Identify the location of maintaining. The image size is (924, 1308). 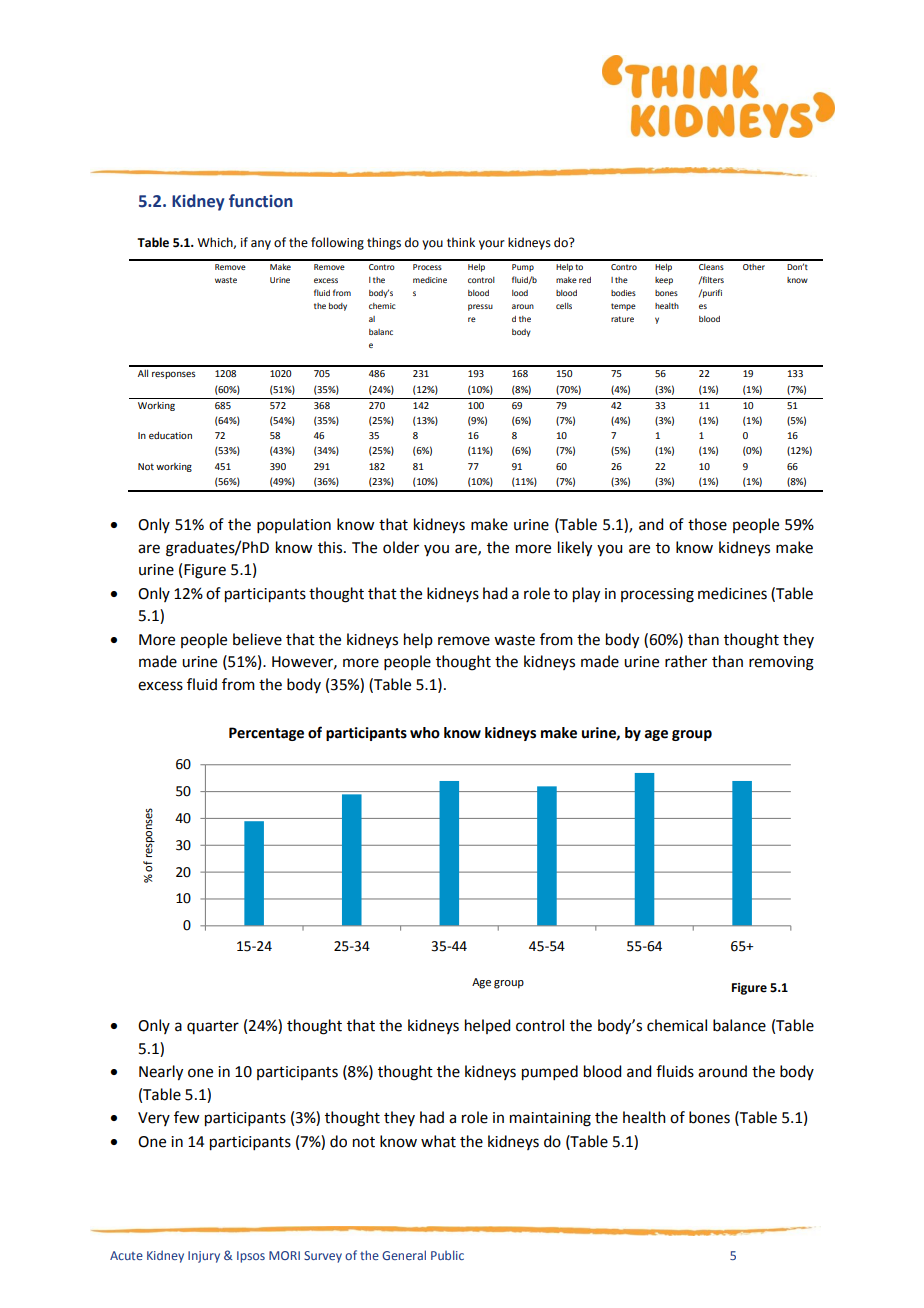
(550, 1119).
